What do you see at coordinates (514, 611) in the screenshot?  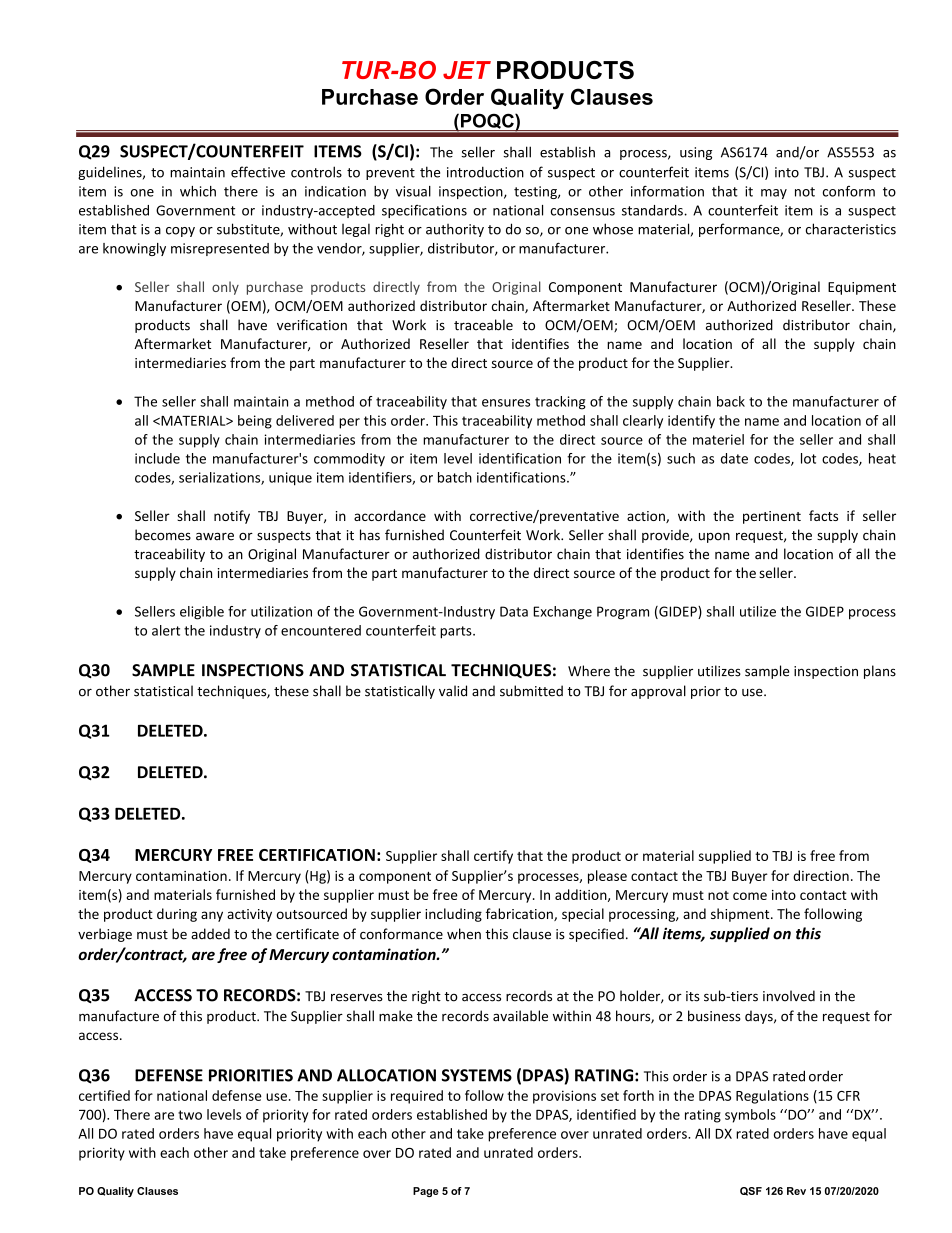 I see `Data` at bounding box center [514, 611].
